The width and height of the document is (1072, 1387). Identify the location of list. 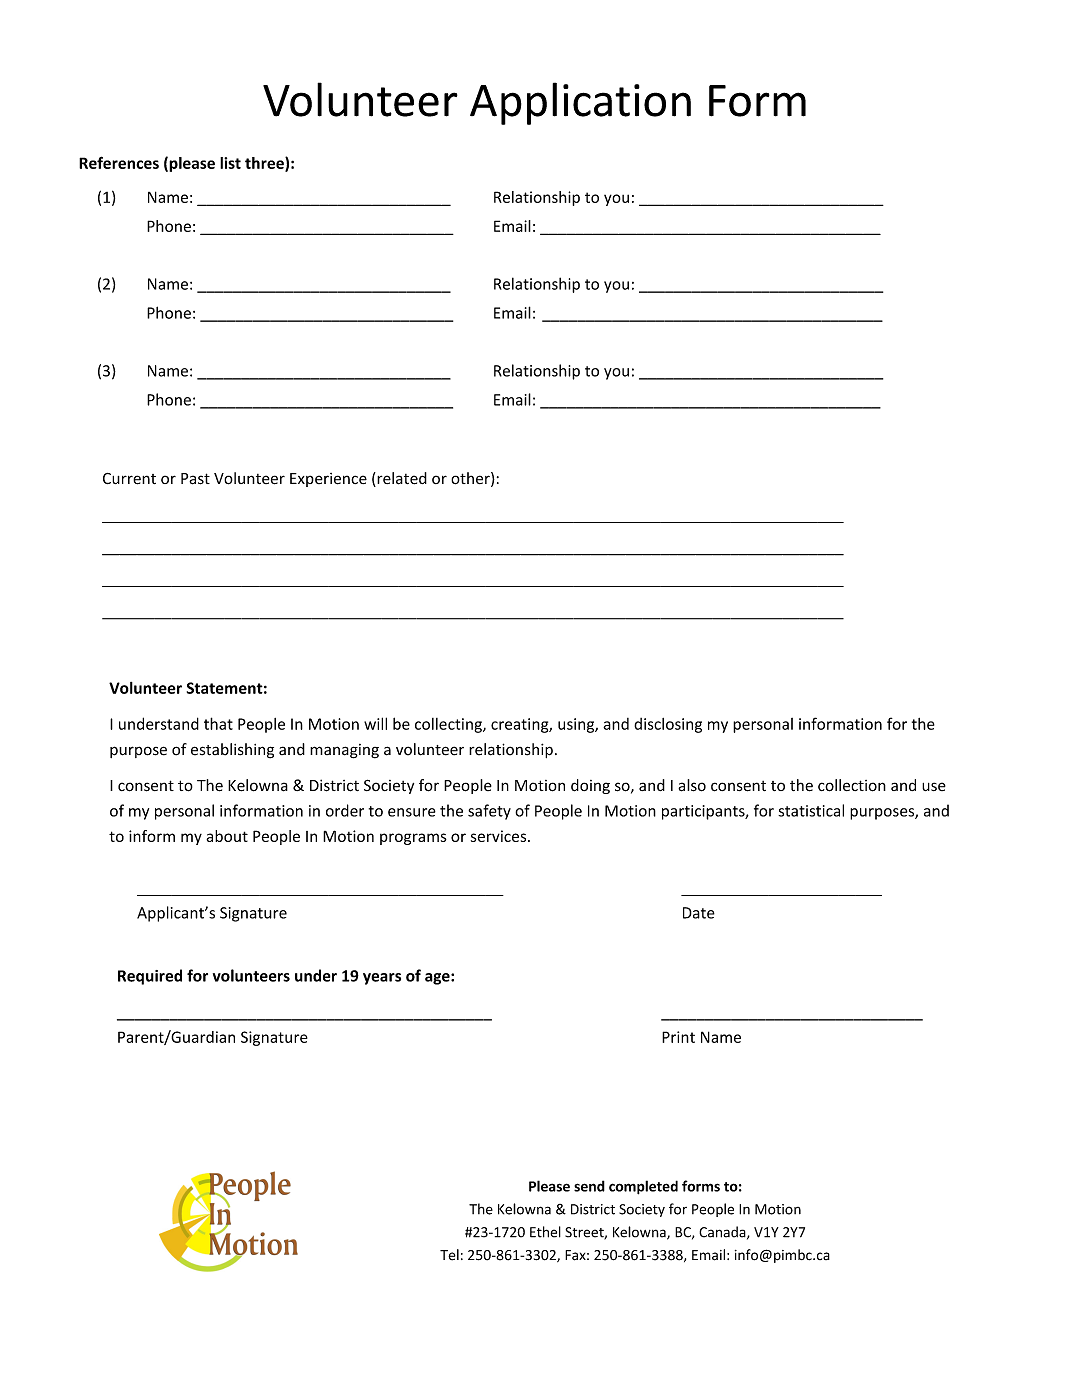
(230, 163).
